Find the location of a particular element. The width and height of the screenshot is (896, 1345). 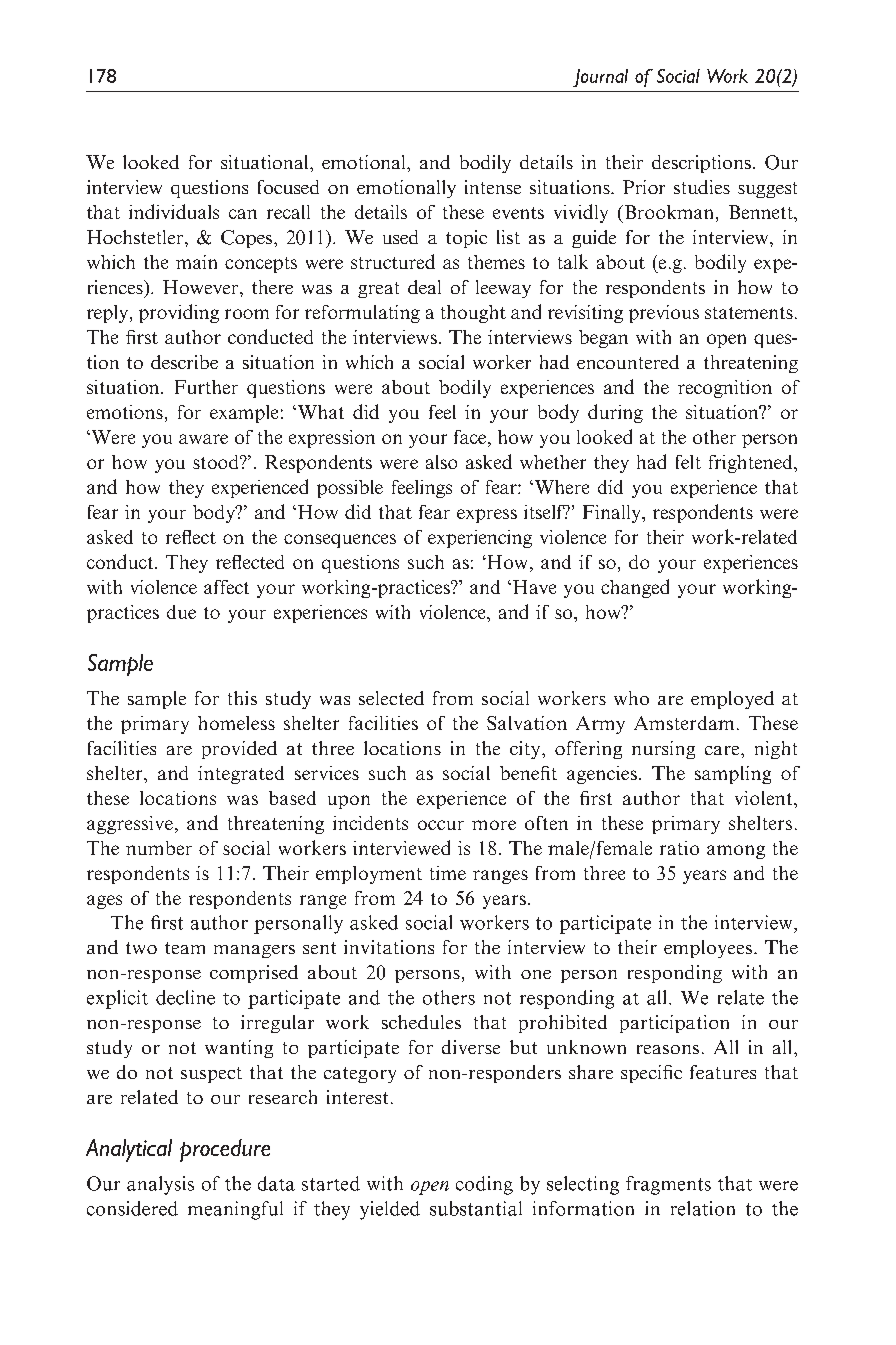

occur is located at coordinates (441, 825).
